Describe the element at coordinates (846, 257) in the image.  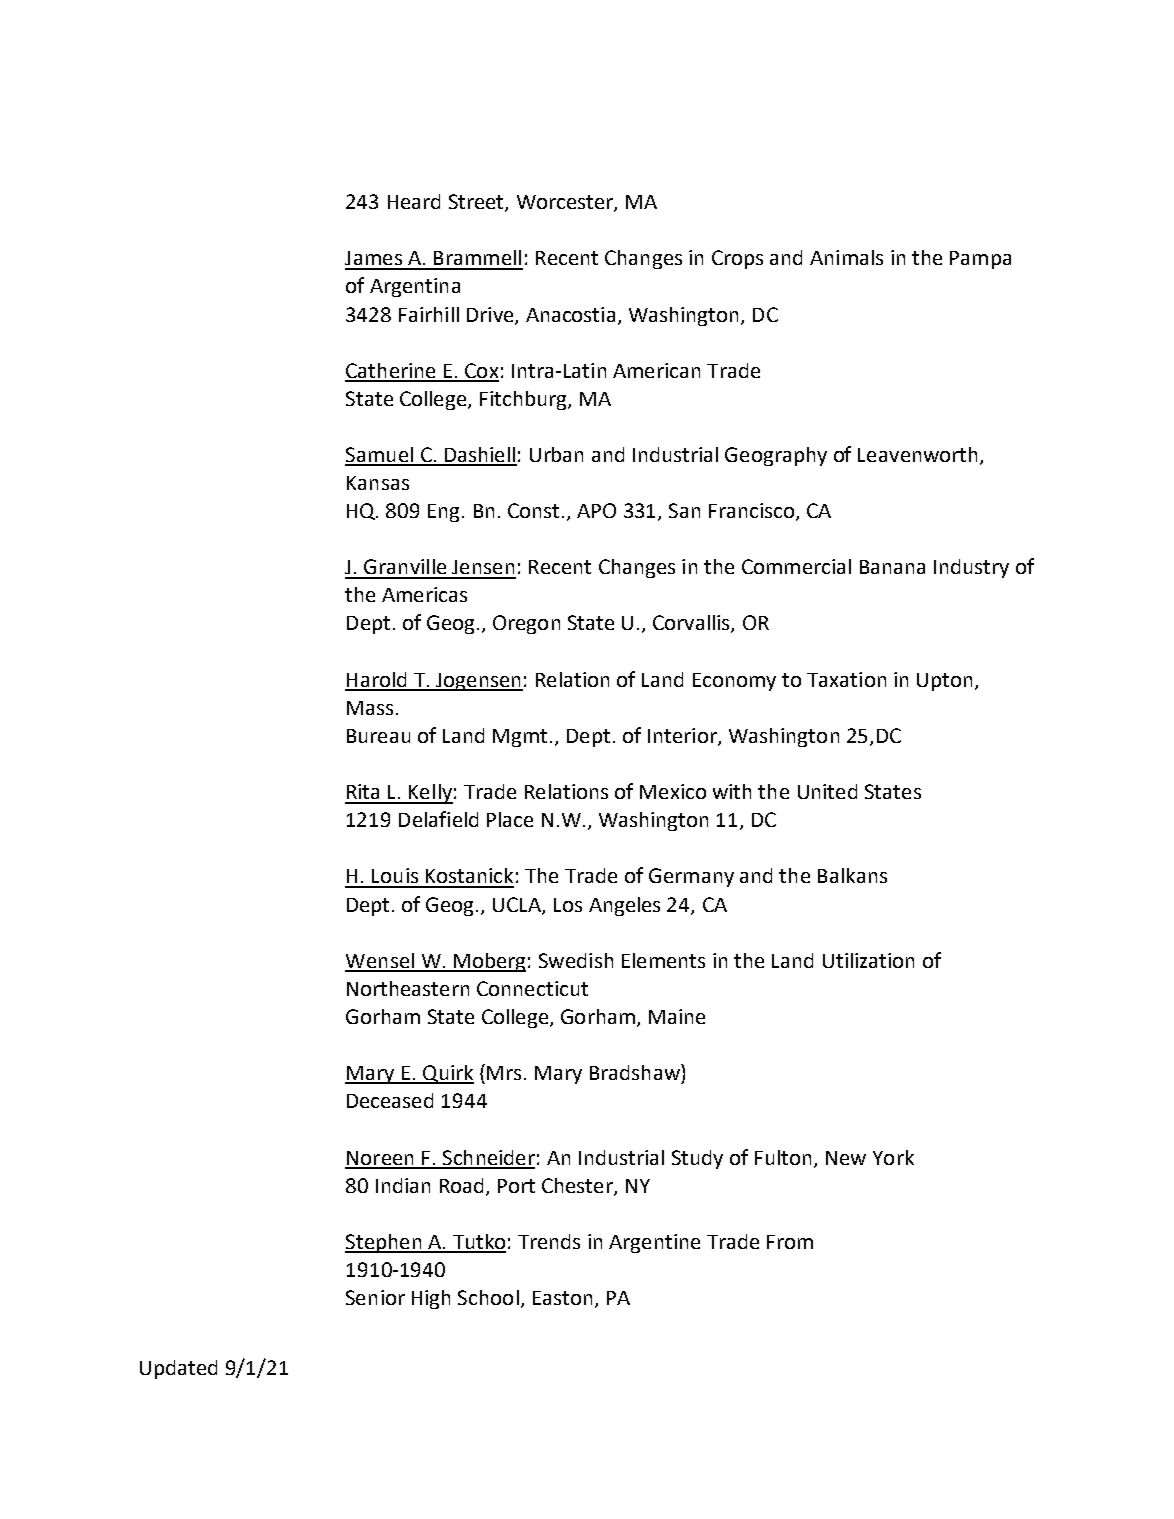
I see `Animals` at that location.
